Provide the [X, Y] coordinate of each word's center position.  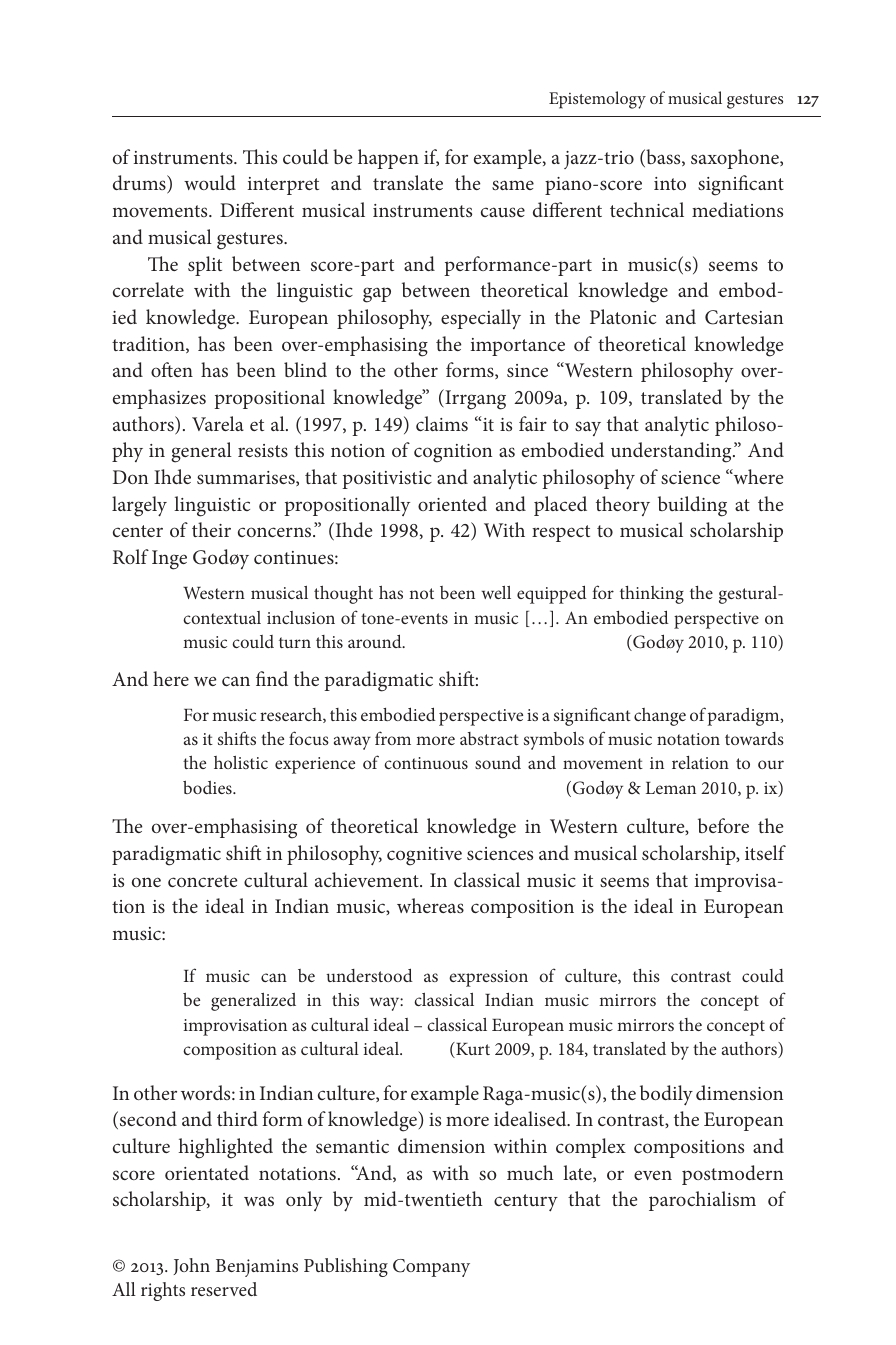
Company [431, 1268]
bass [663, 158]
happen [388, 159]
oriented [452, 503]
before [723, 825]
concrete [203, 881]
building [692, 506]
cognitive [424, 856]
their [211, 529]
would [210, 182]
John [192, 1266]
